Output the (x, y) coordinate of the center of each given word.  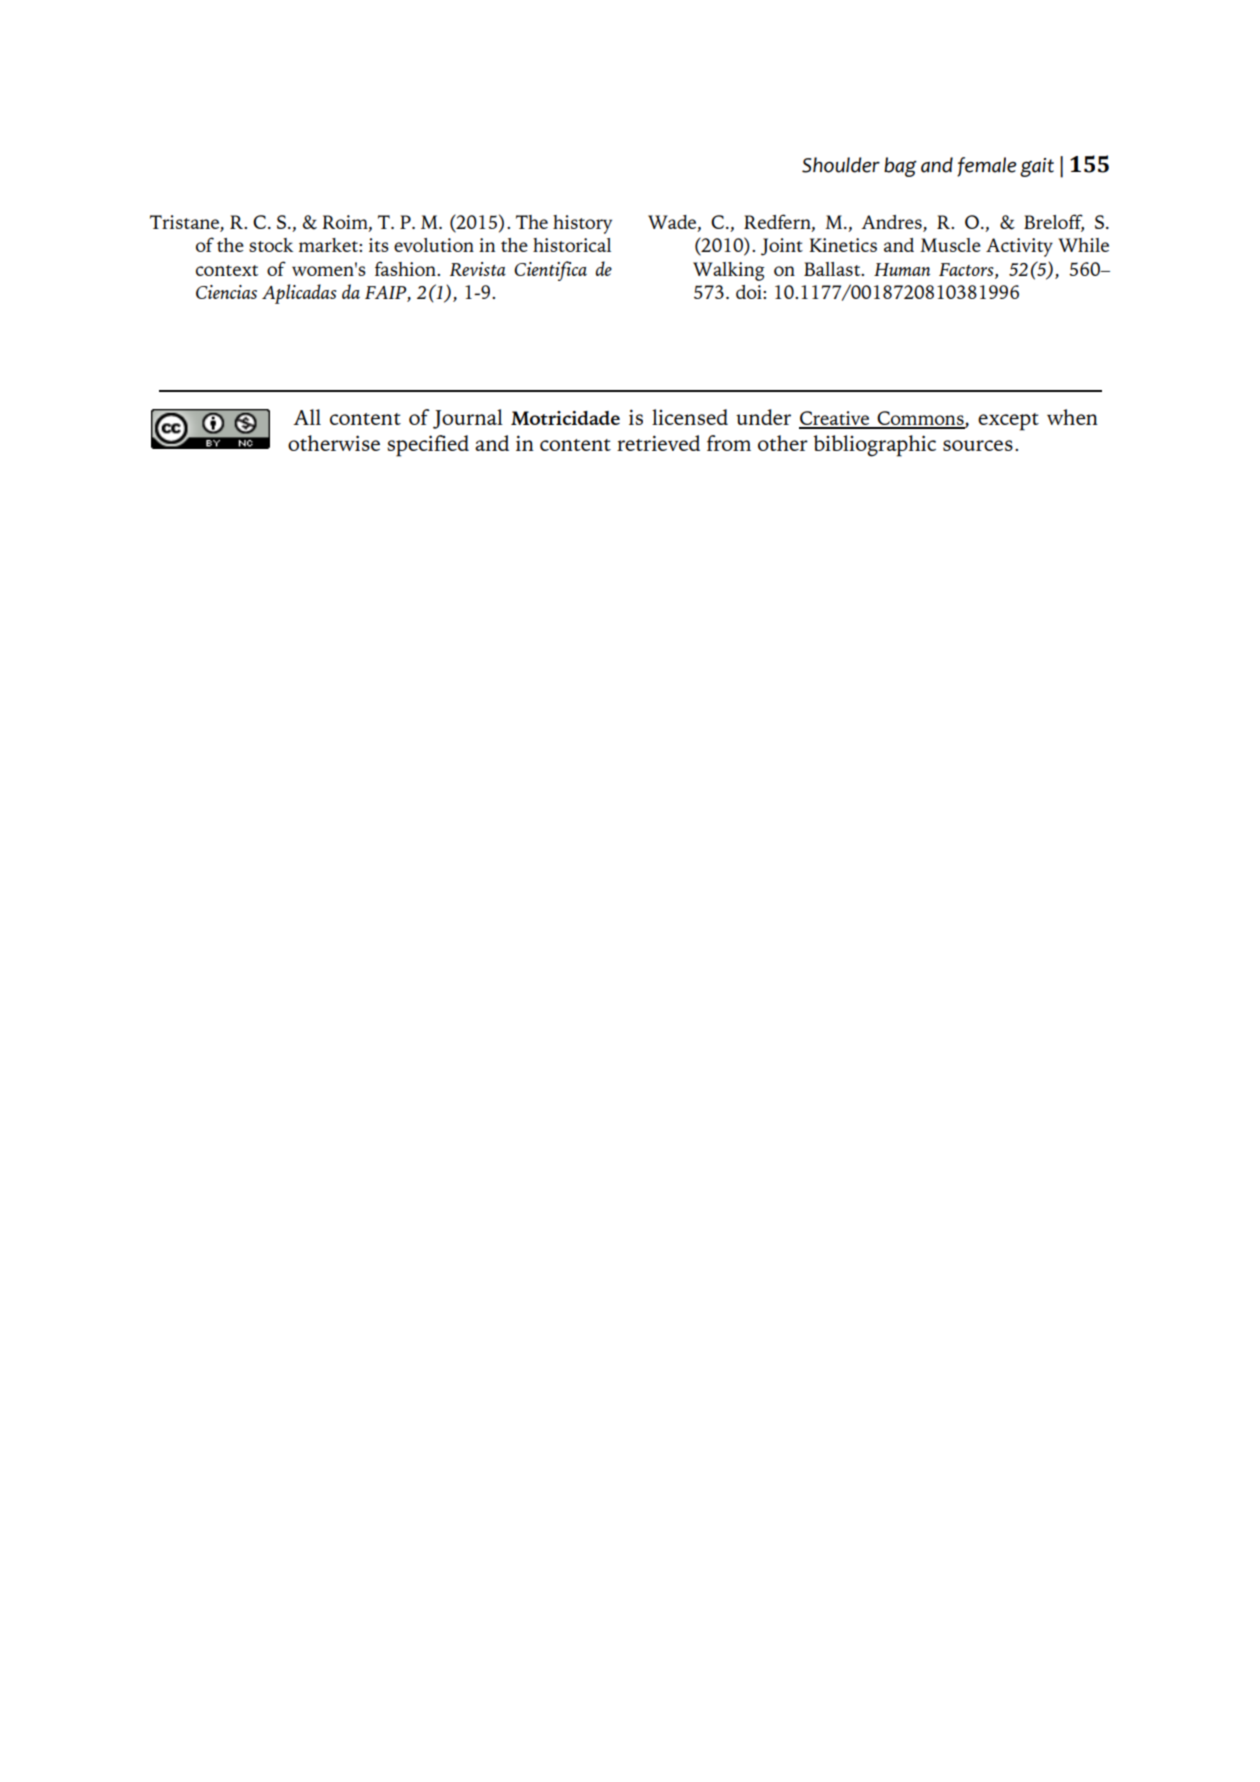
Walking (729, 271)
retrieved (658, 443)
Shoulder (841, 165)
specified (428, 446)
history (582, 224)
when (1072, 417)
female (987, 167)
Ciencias (226, 292)
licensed (690, 417)
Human (902, 269)
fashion (406, 268)
